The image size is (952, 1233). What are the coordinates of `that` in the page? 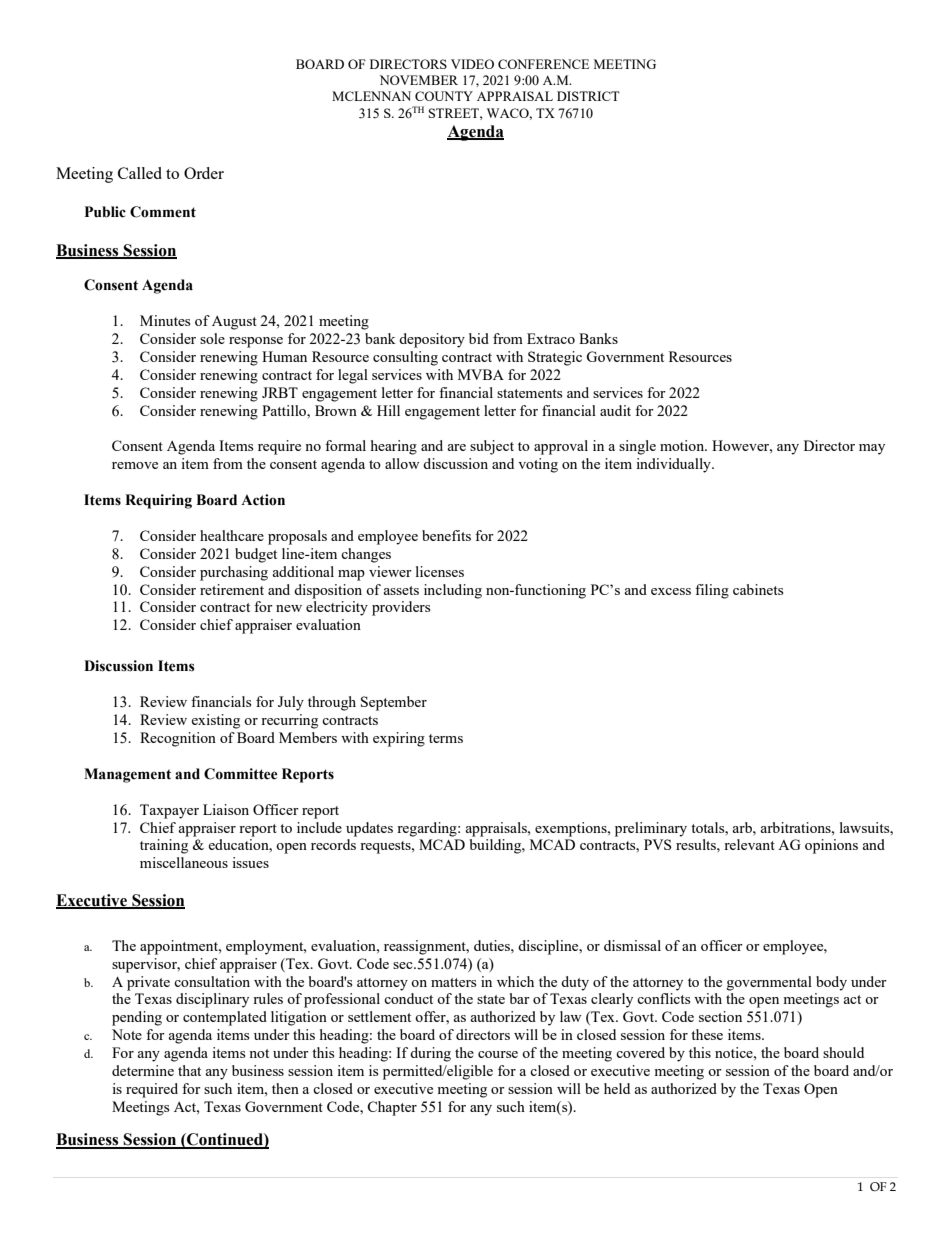 It's located at (189, 1070).
